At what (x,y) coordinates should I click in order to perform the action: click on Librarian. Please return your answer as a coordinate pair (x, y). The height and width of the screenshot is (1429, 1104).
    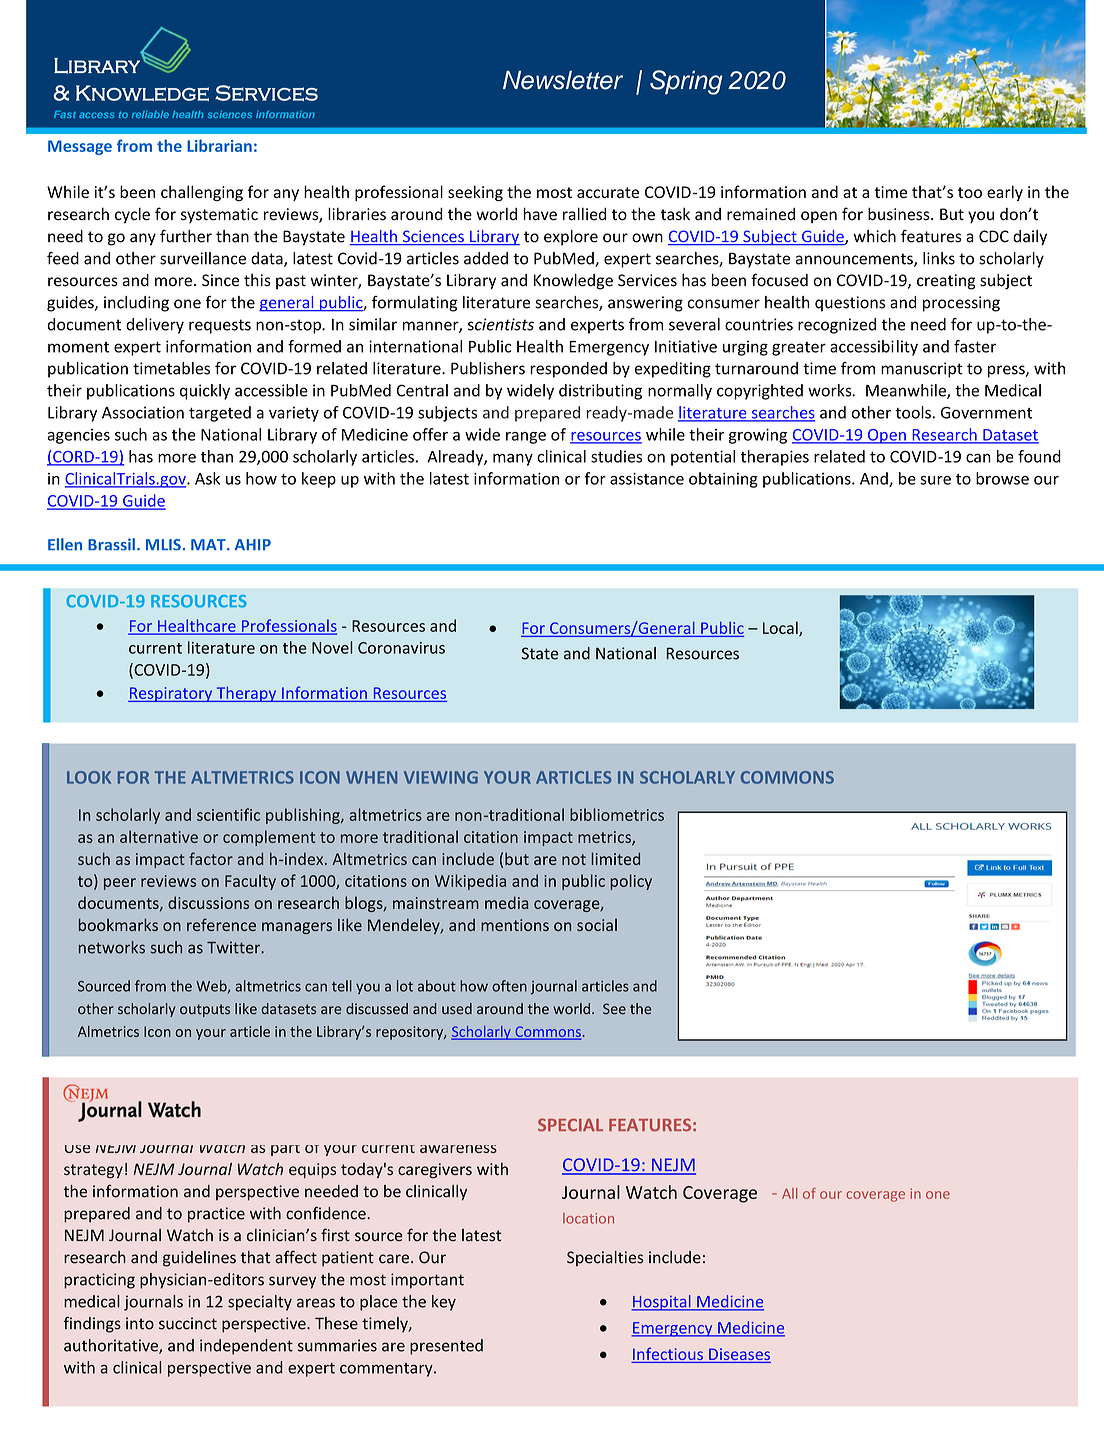
    Looking at the image, I should click on (219, 145).
